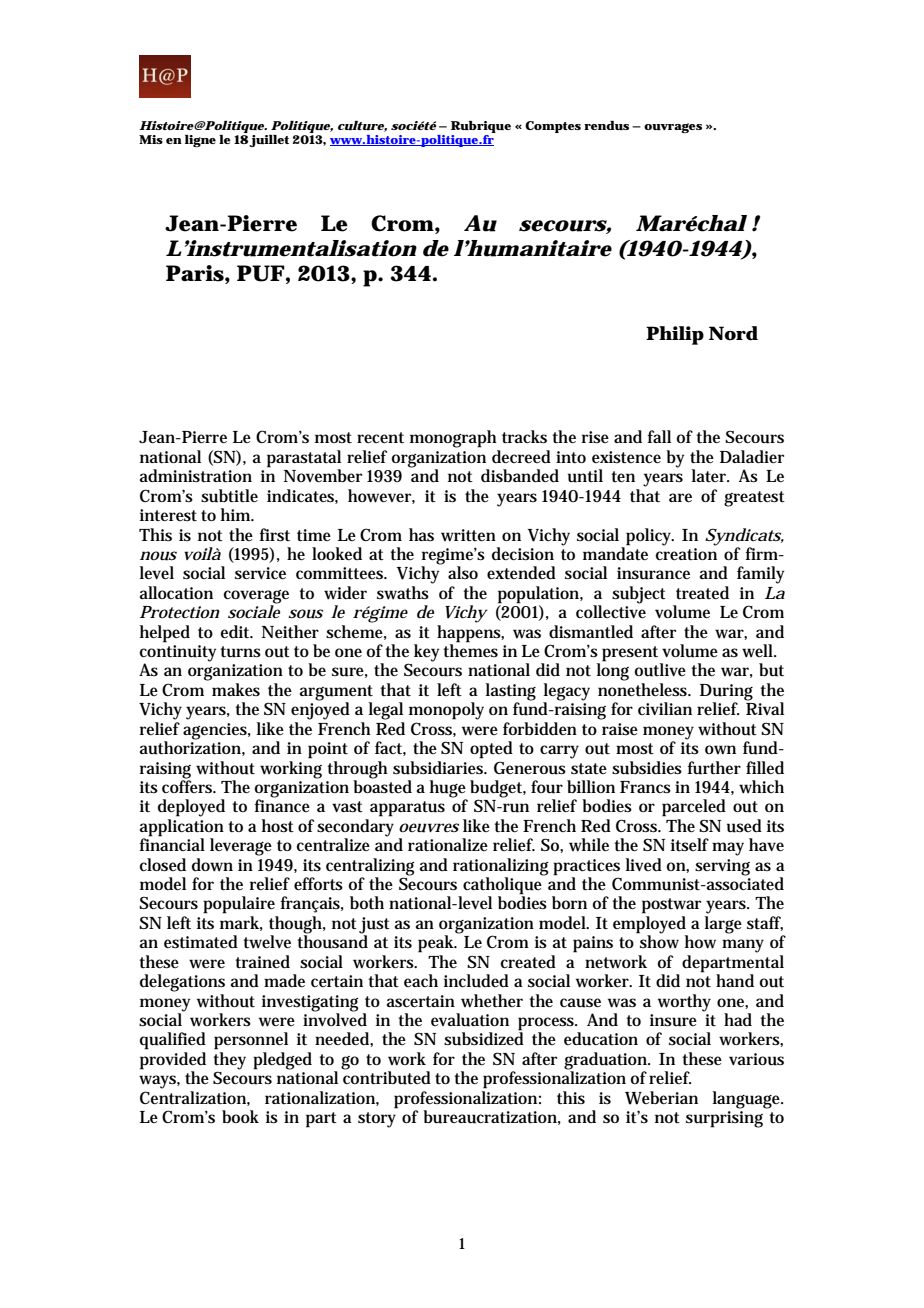  Describe the element at coordinates (733, 333) in the screenshot. I see `Nord` at that location.
